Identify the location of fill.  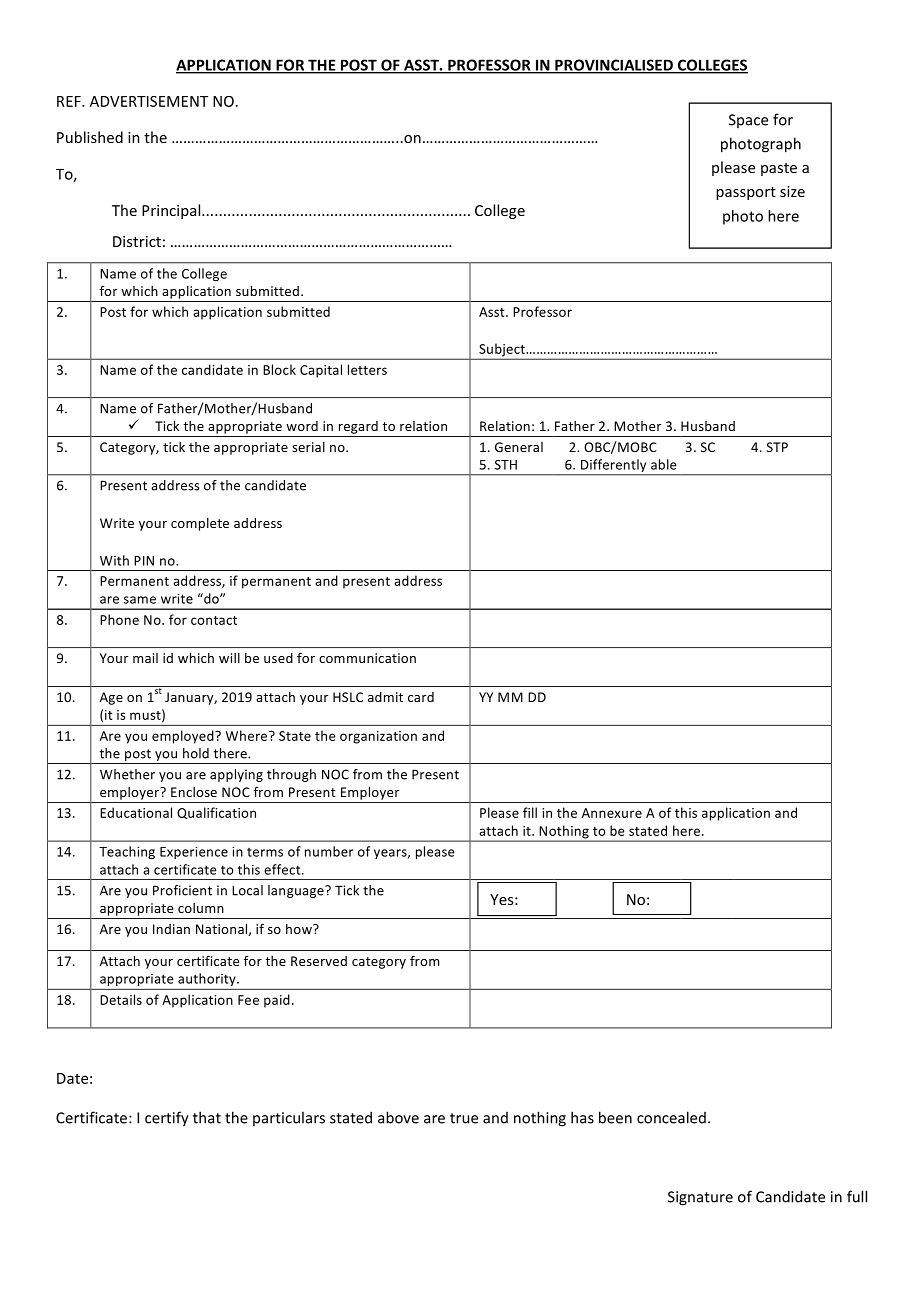
(530, 812).
